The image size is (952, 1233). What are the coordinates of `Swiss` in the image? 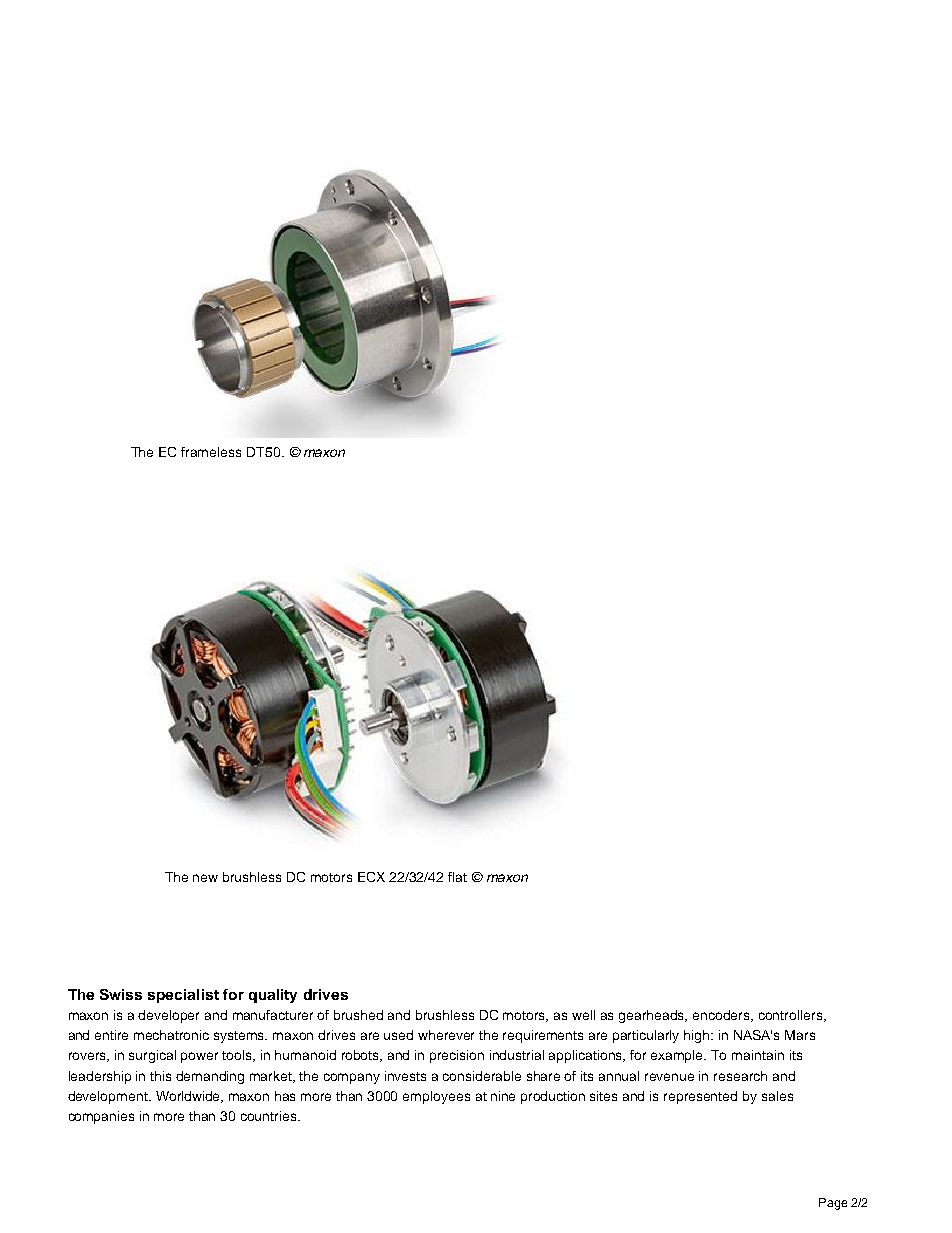 It's located at (121, 994).
